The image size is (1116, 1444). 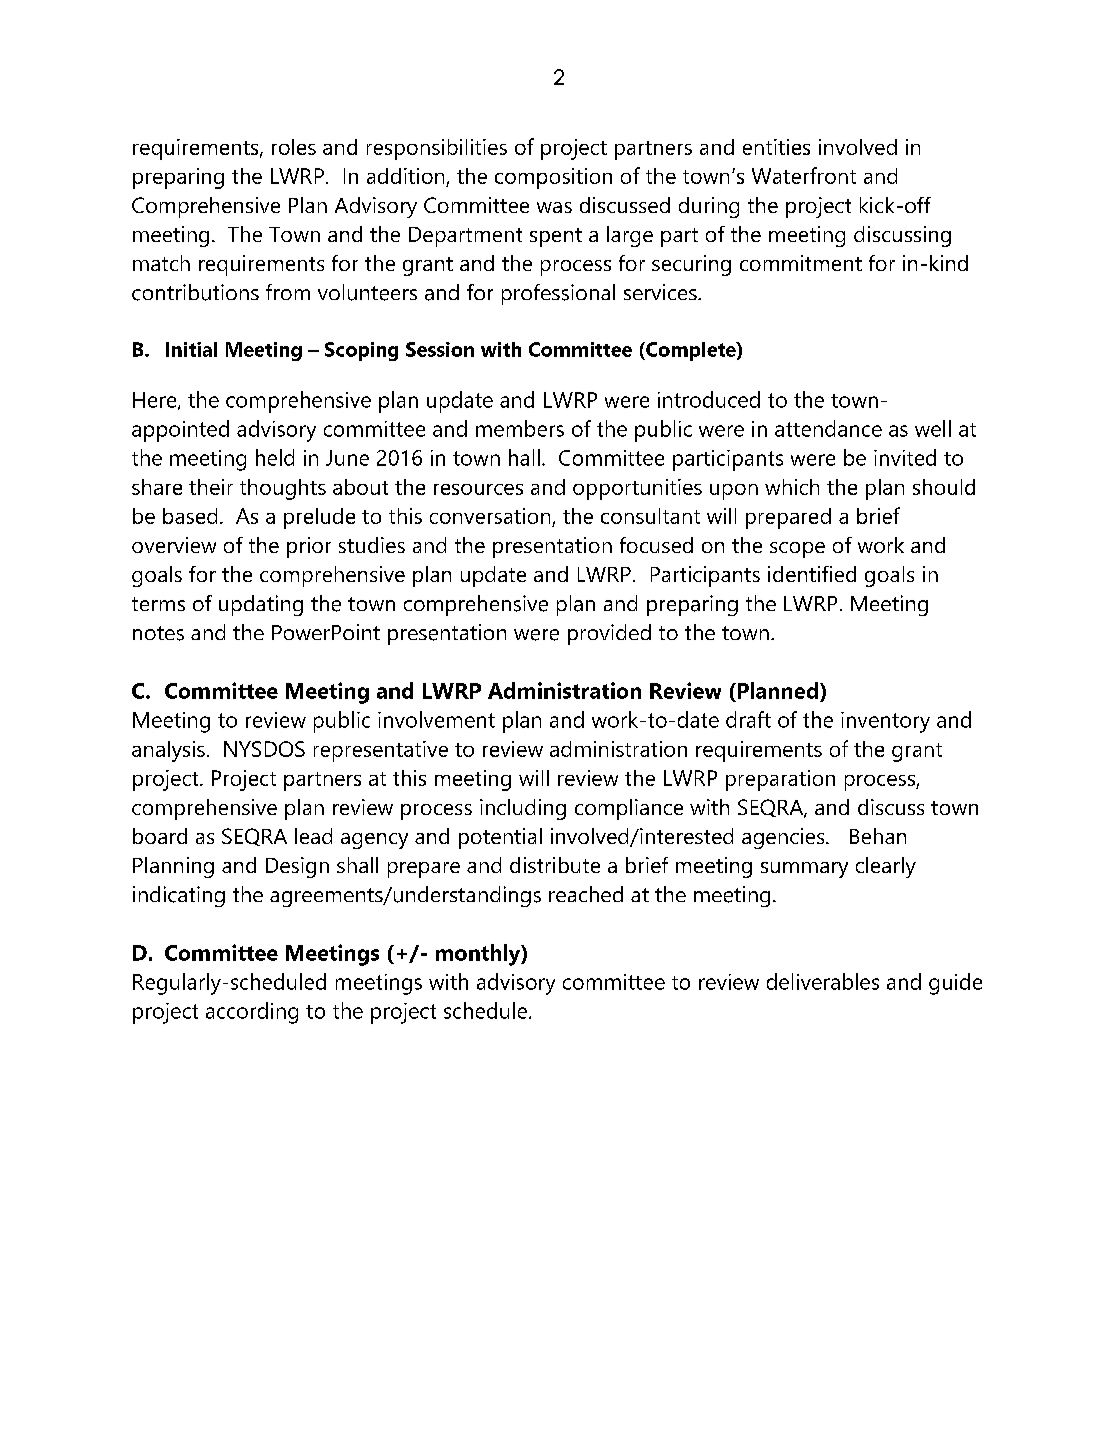 What do you see at coordinates (780, 780) in the screenshot?
I see `preparation` at bounding box center [780, 780].
